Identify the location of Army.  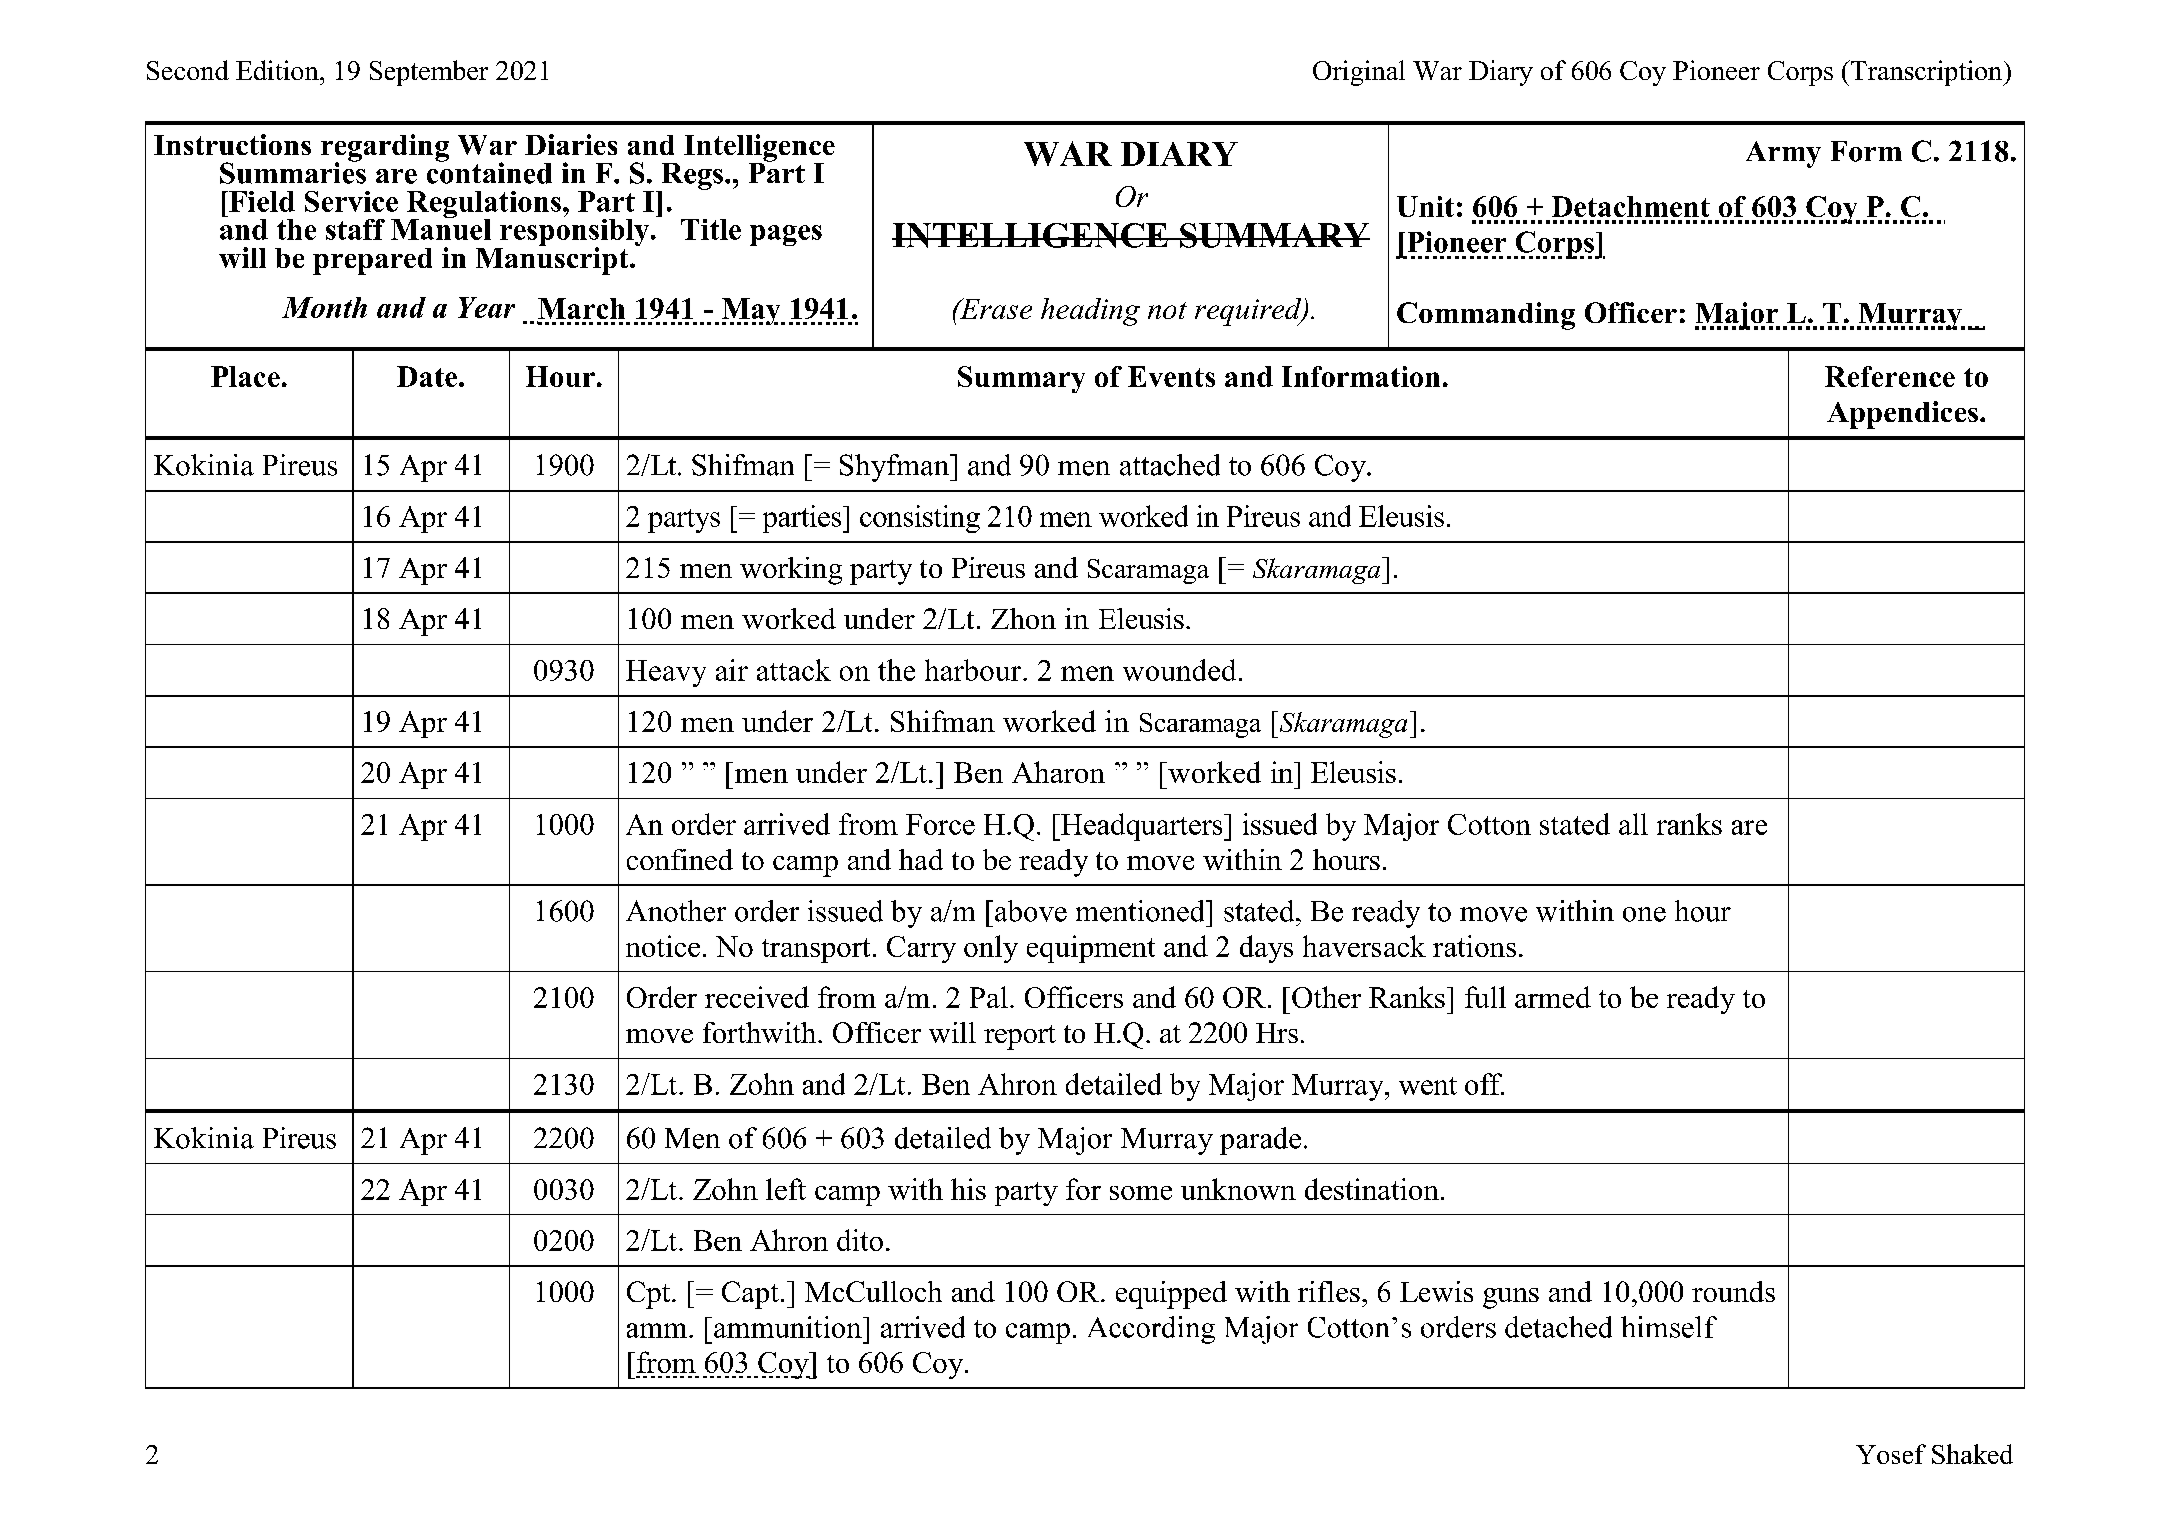
(1783, 154).
